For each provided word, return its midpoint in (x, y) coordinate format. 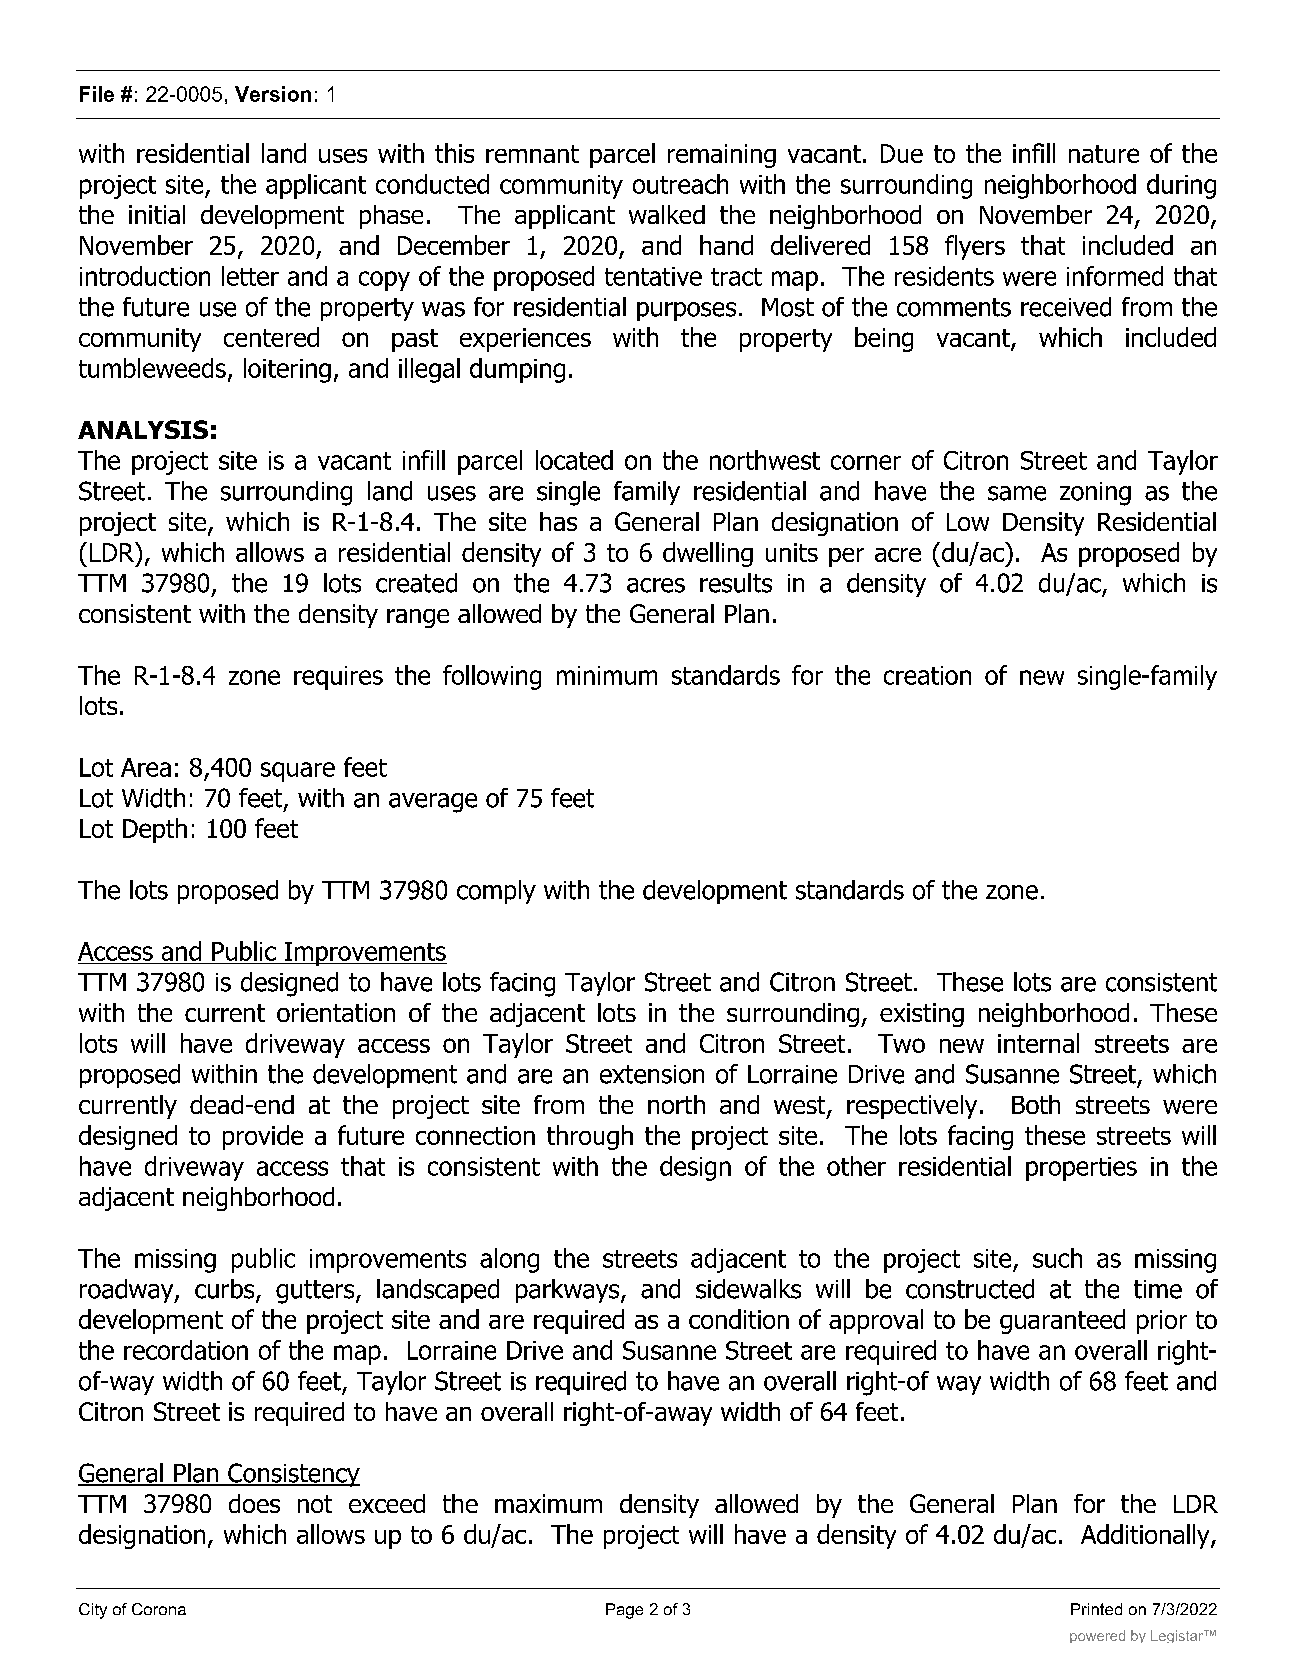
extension (652, 1074)
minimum (607, 675)
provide (263, 1137)
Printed (1096, 1609)
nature (1104, 154)
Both (1036, 1104)
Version (273, 94)
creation (927, 675)
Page (624, 1611)
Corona (159, 1609)
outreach (680, 184)
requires (338, 678)
